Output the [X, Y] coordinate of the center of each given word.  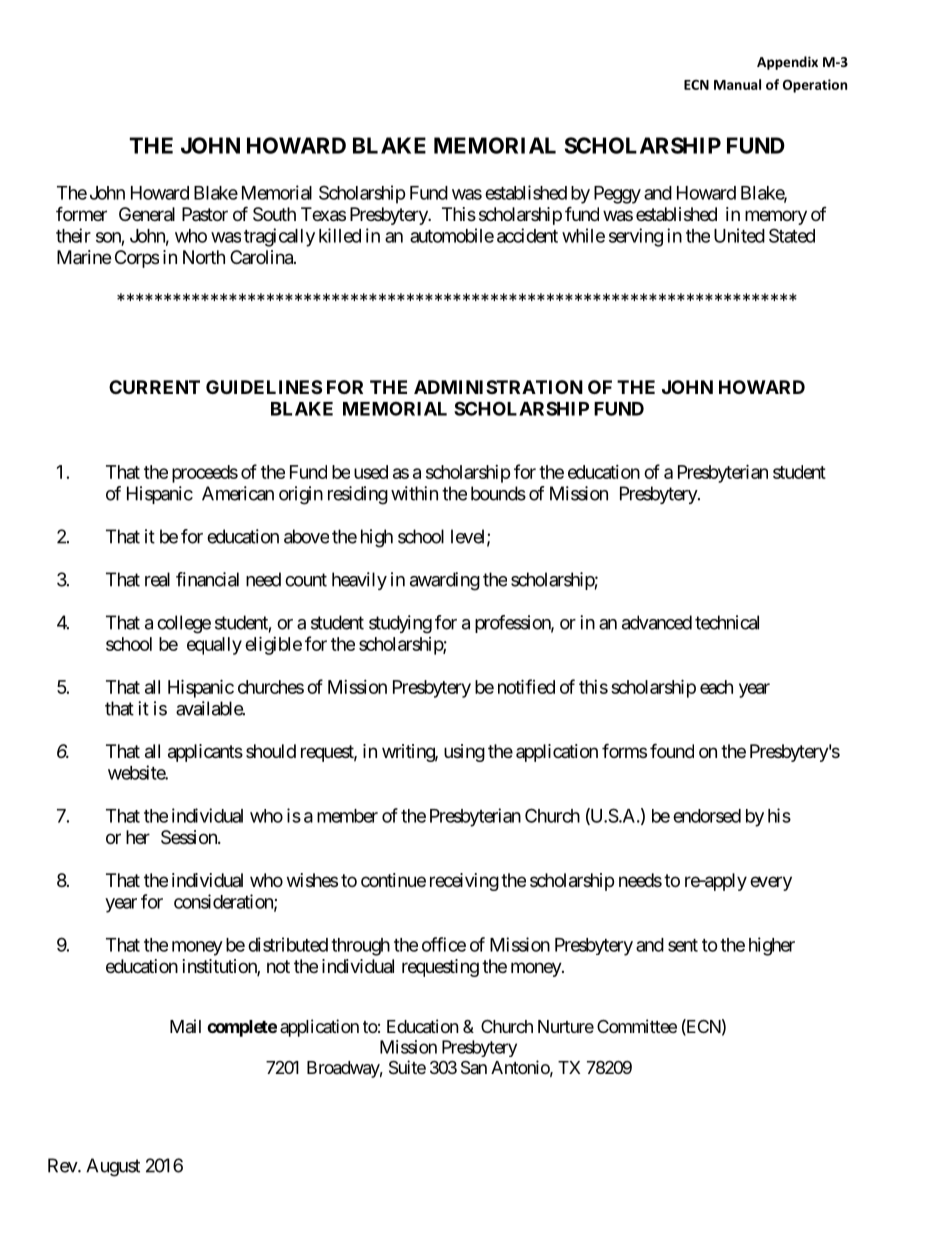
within [414, 493]
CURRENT [154, 387]
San [474, 1068]
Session [190, 837]
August [113, 1167]
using [464, 753]
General [147, 214]
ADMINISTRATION [498, 387]
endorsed [707, 816]
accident [527, 235]
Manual [737, 84]
